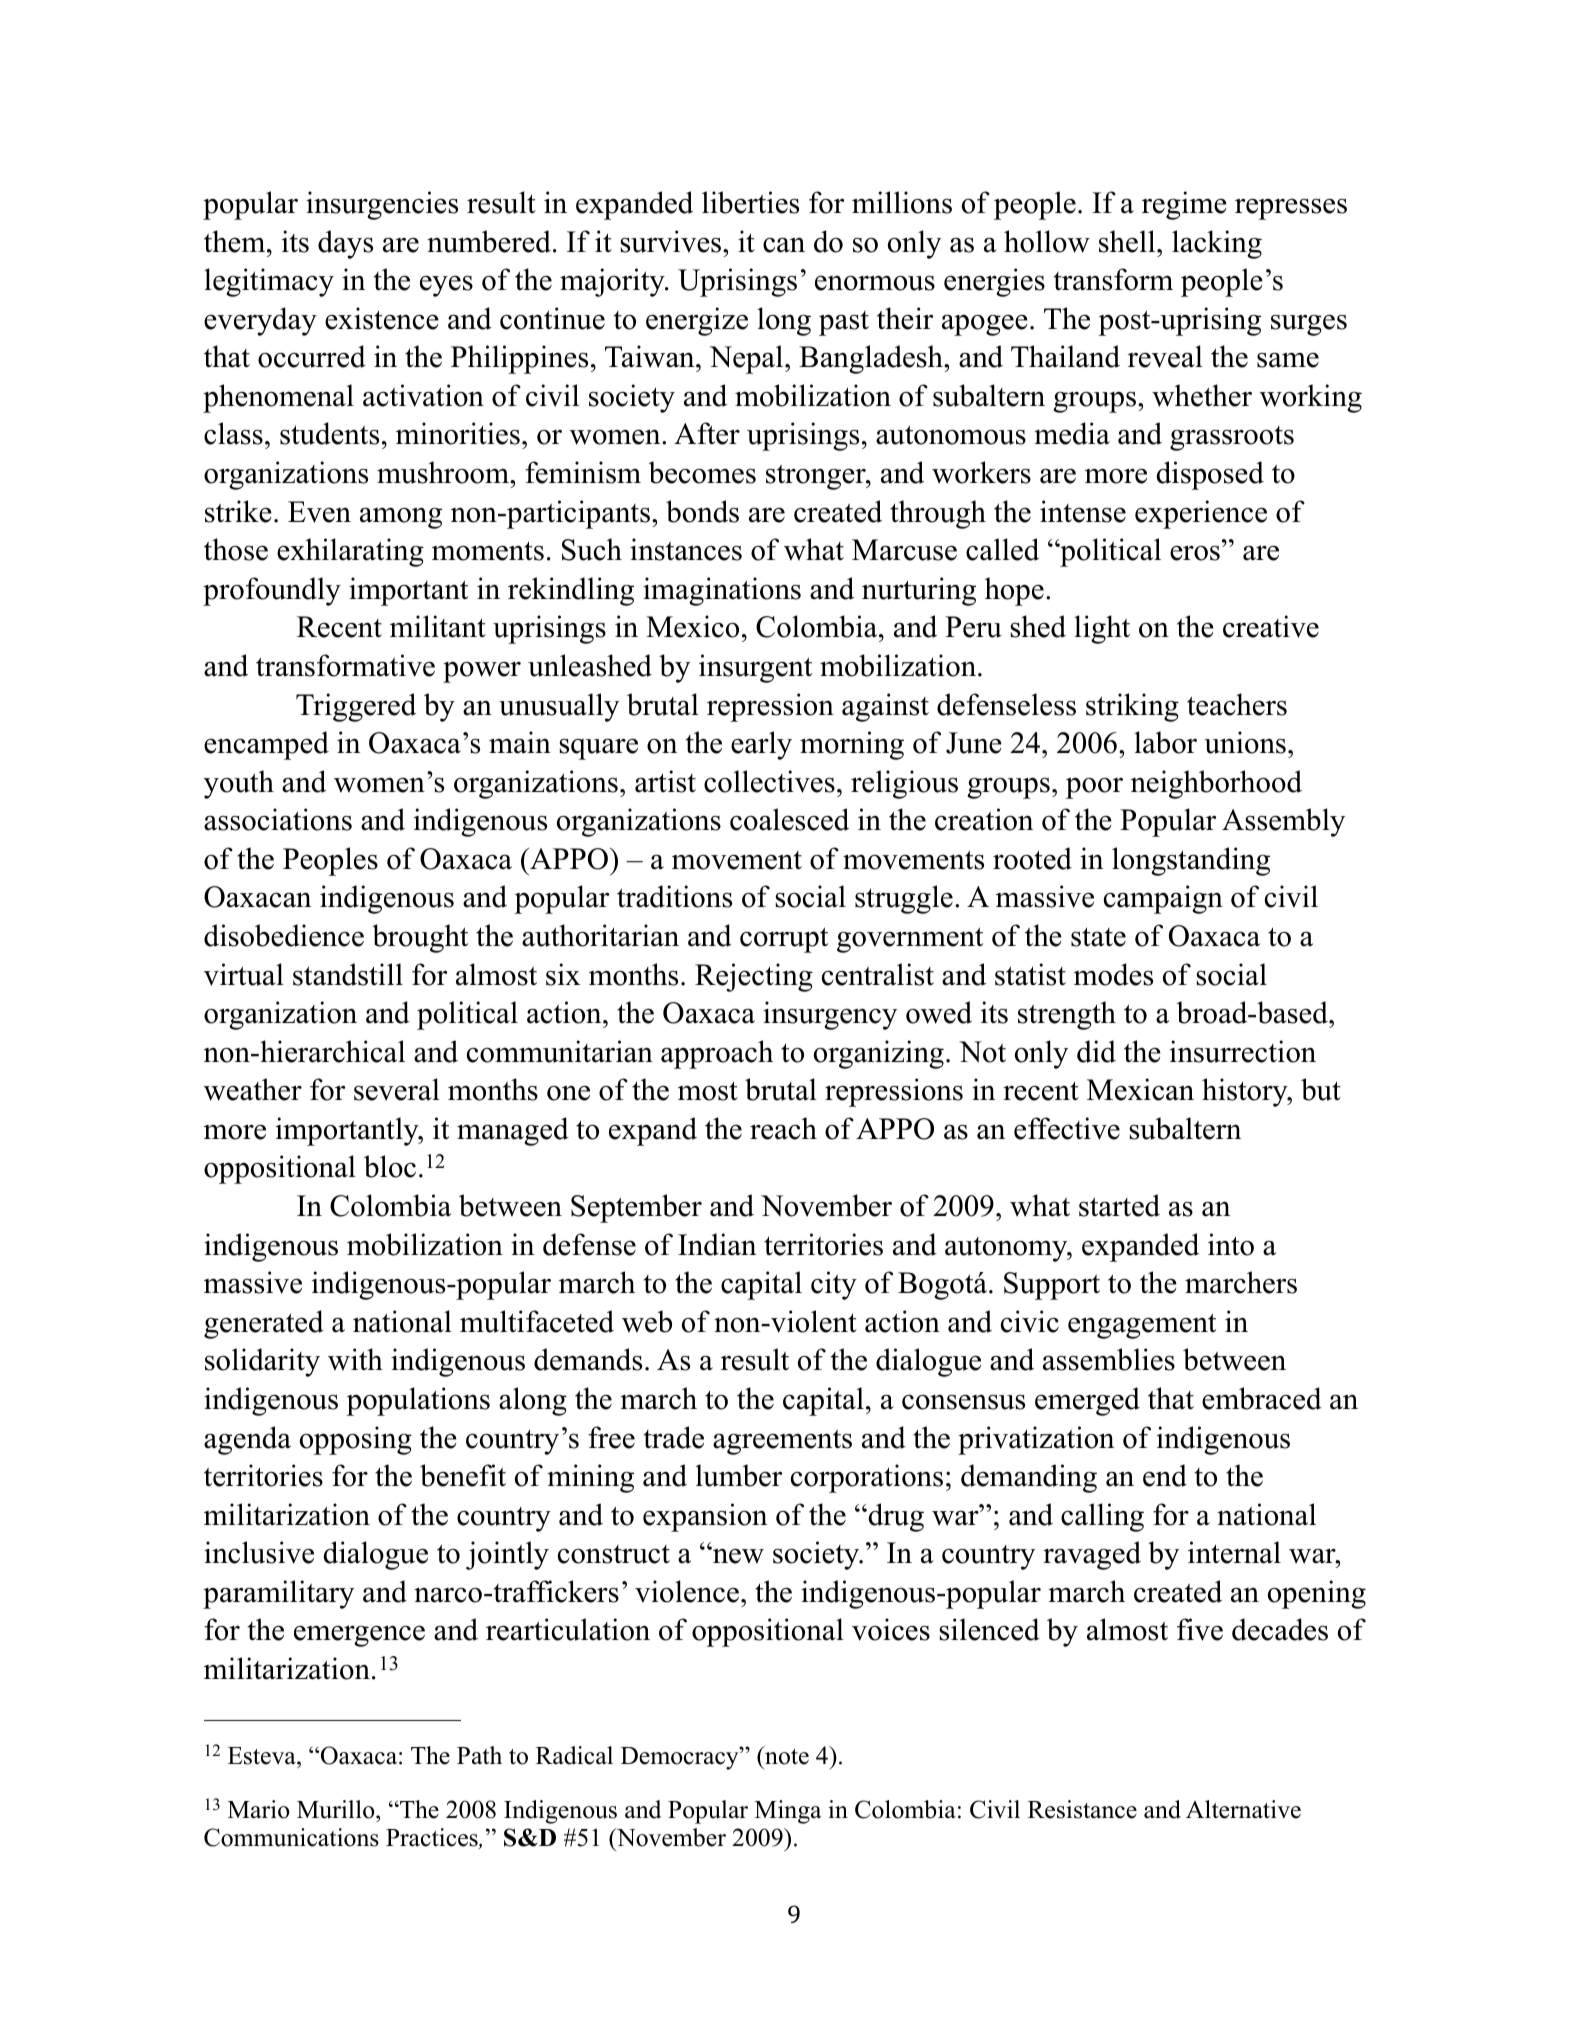  I want to click on liberties, so click(750, 202).
